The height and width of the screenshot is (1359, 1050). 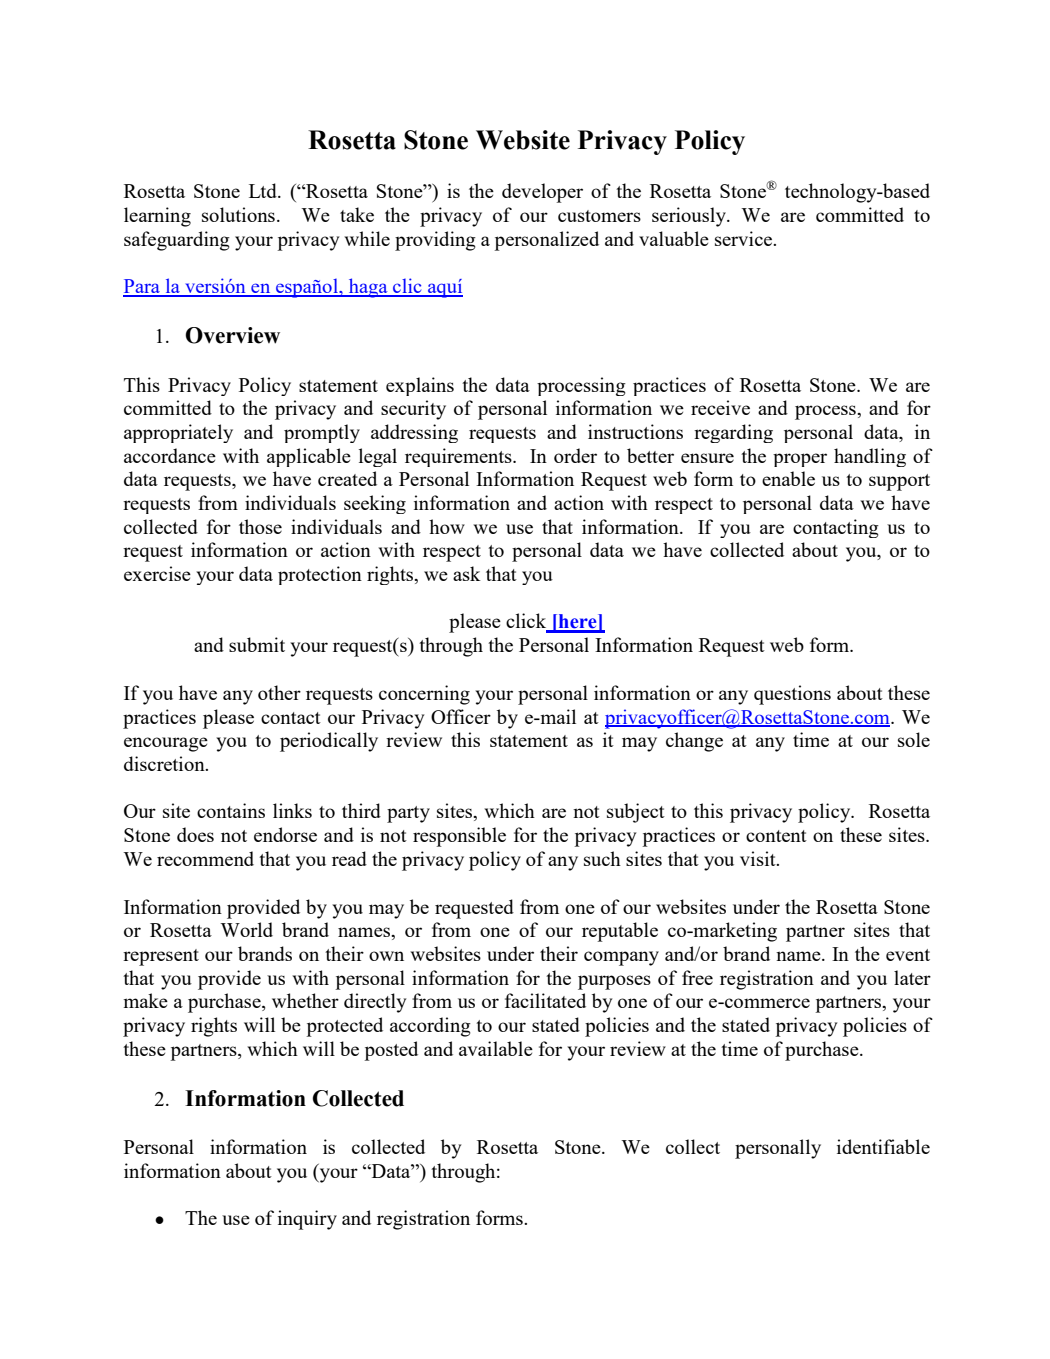 What do you see at coordinates (792, 695) in the screenshot?
I see `questions` at bounding box center [792, 695].
